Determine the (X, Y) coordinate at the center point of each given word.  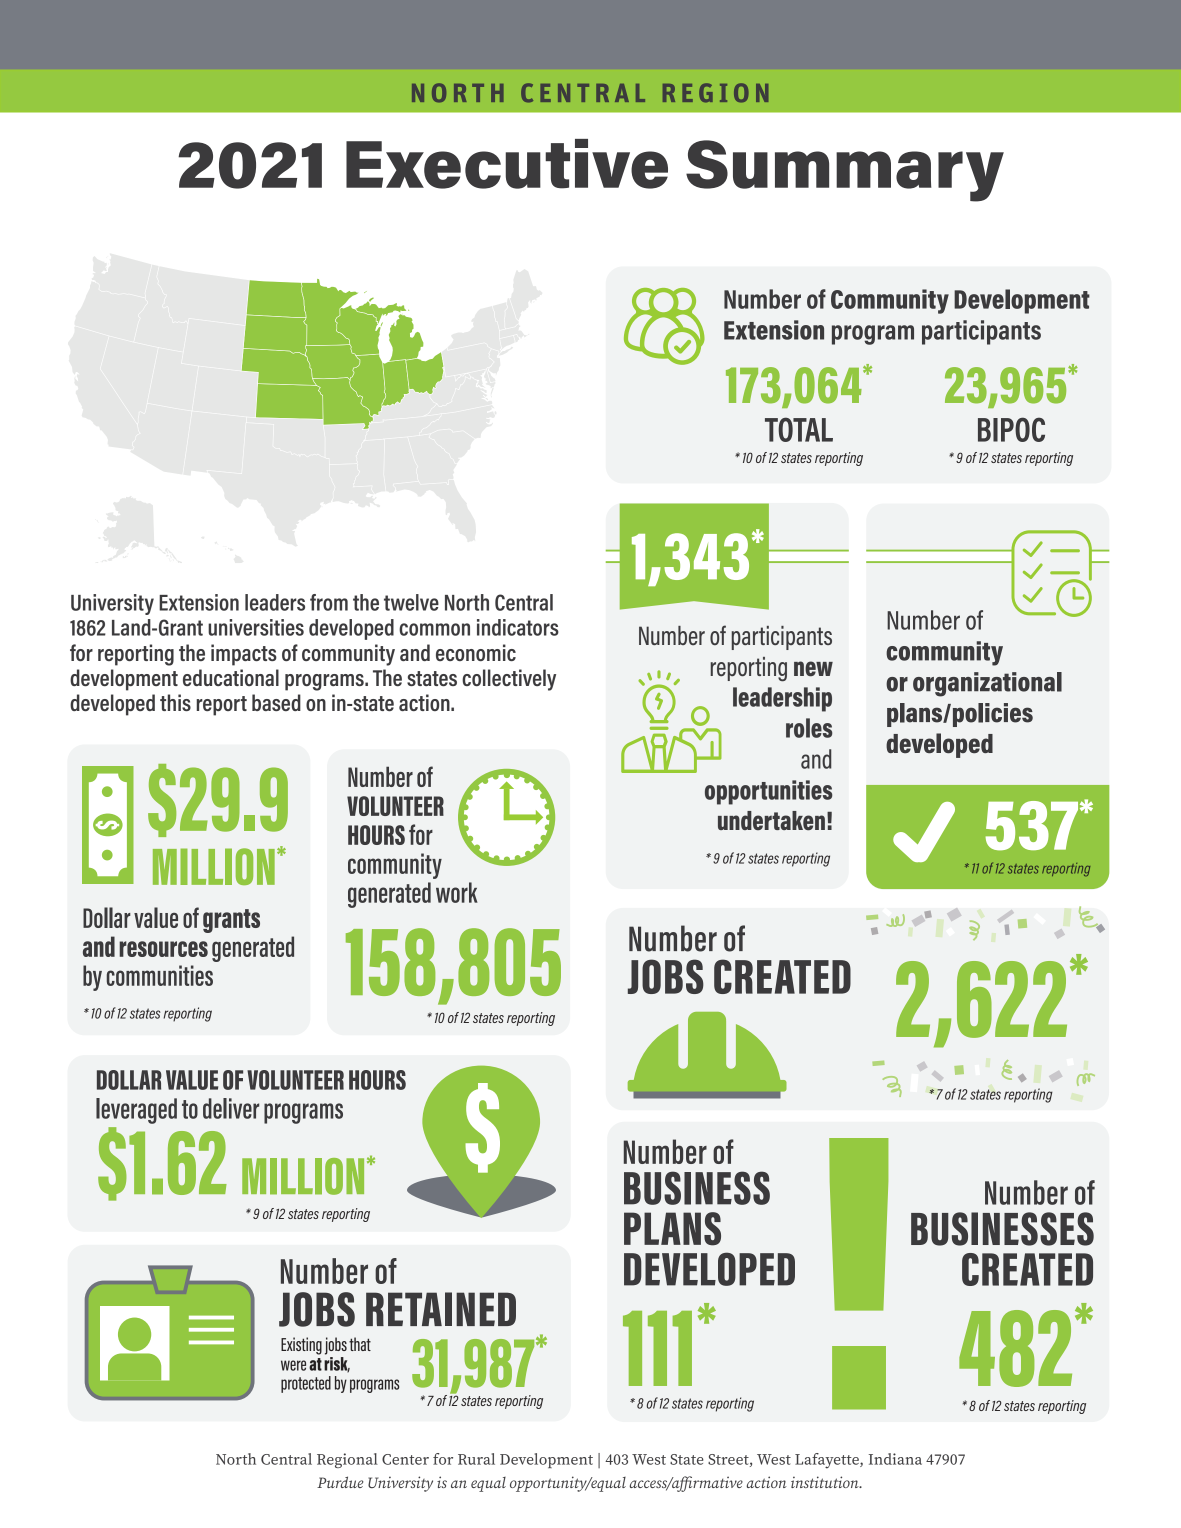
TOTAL (799, 429)
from (329, 602)
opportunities (768, 792)
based (276, 702)
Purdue (340, 1482)
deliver (231, 1108)
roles (809, 728)
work (457, 892)
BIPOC (1011, 429)
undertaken (771, 821)
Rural (476, 1459)
